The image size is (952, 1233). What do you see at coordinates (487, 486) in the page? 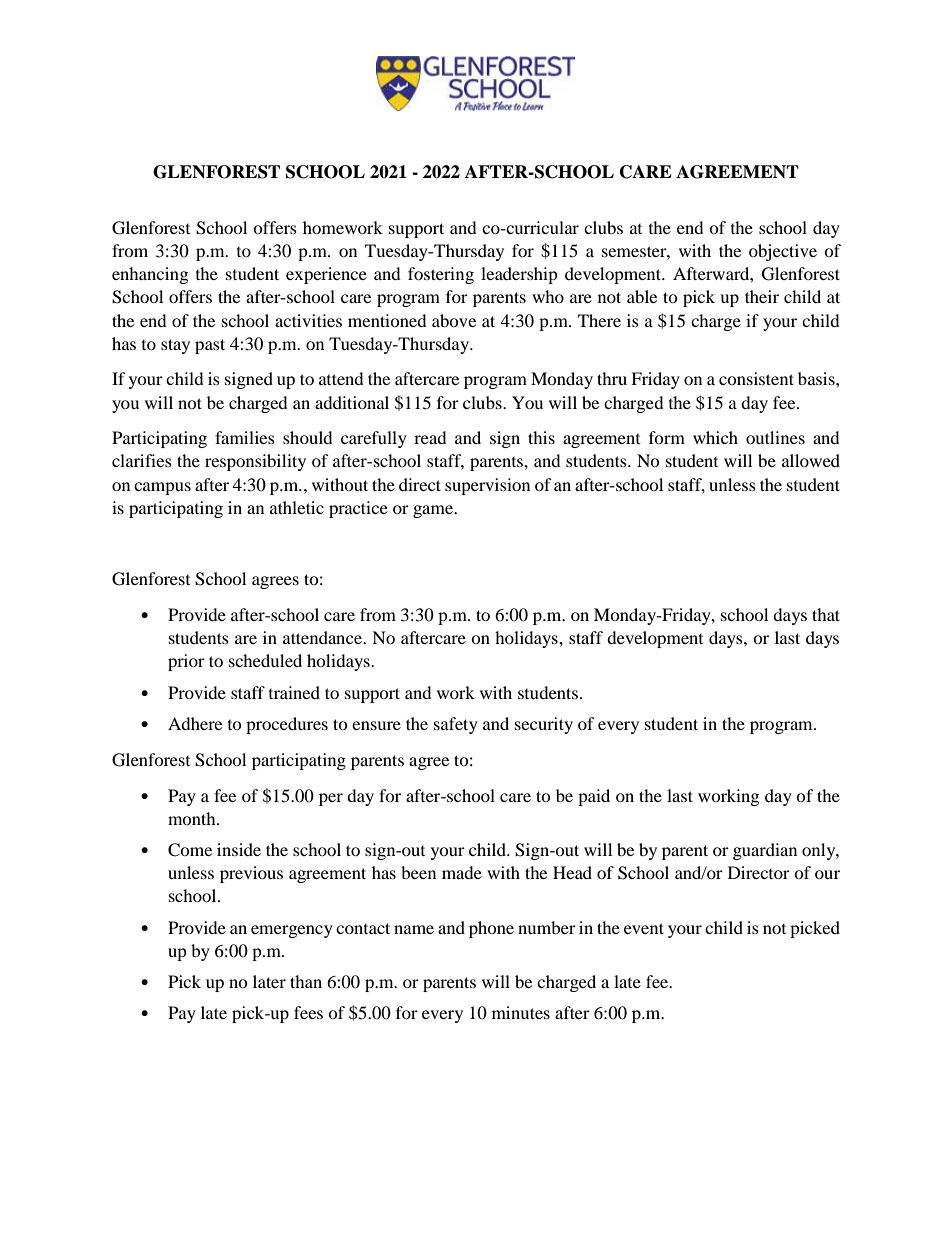
I see `supervision` at bounding box center [487, 486].
